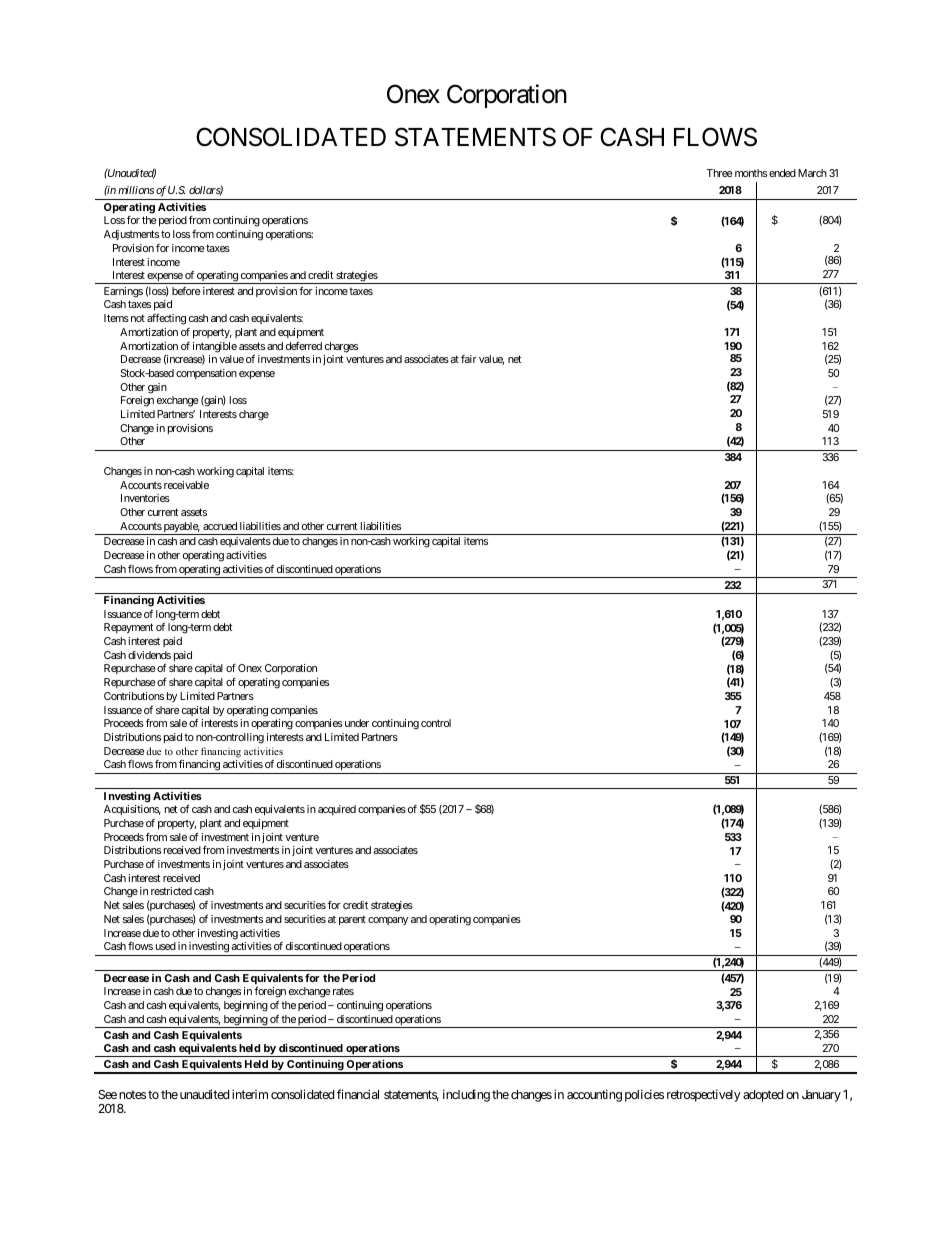 The height and width of the screenshot is (1233, 952). Describe the element at coordinates (469, 359) in the screenshot. I see `fair` at that location.
